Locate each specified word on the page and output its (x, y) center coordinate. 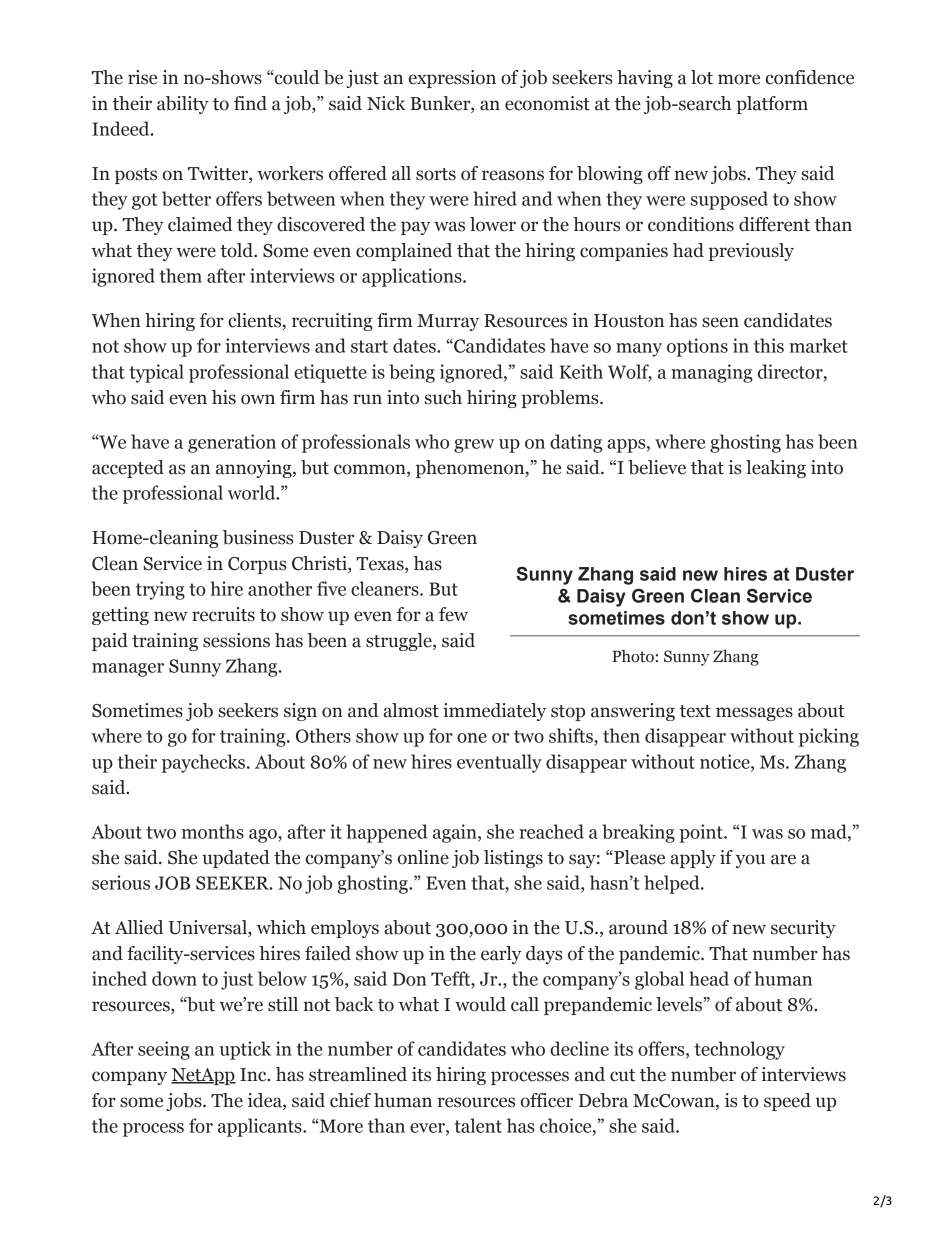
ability (183, 105)
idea (266, 1101)
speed (787, 1102)
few (453, 614)
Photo (633, 656)
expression (452, 79)
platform (772, 105)
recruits (223, 614)
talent (478, 1125)
